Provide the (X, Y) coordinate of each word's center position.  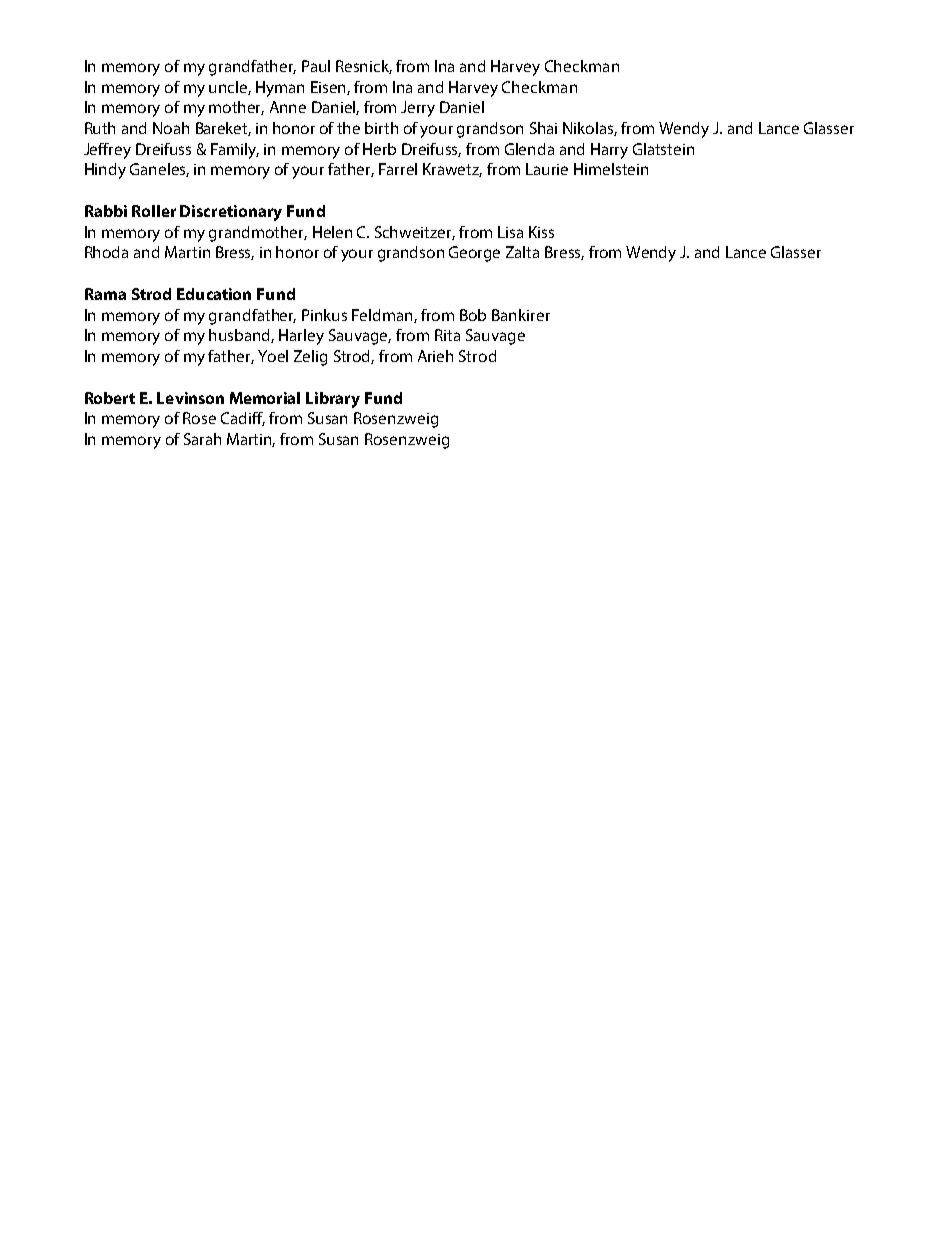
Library (333, 400)
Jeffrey (107, 151)
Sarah (202, 439)
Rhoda (106, 252)
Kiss (541, 232)
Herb (379, 149)
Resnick (364, 67)
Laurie (547, 169)
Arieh (435, 356)
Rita (447, 335)
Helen (332, 232)
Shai (543, 128)
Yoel (273, 356)
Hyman (280, 89)
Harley (301, 337)
